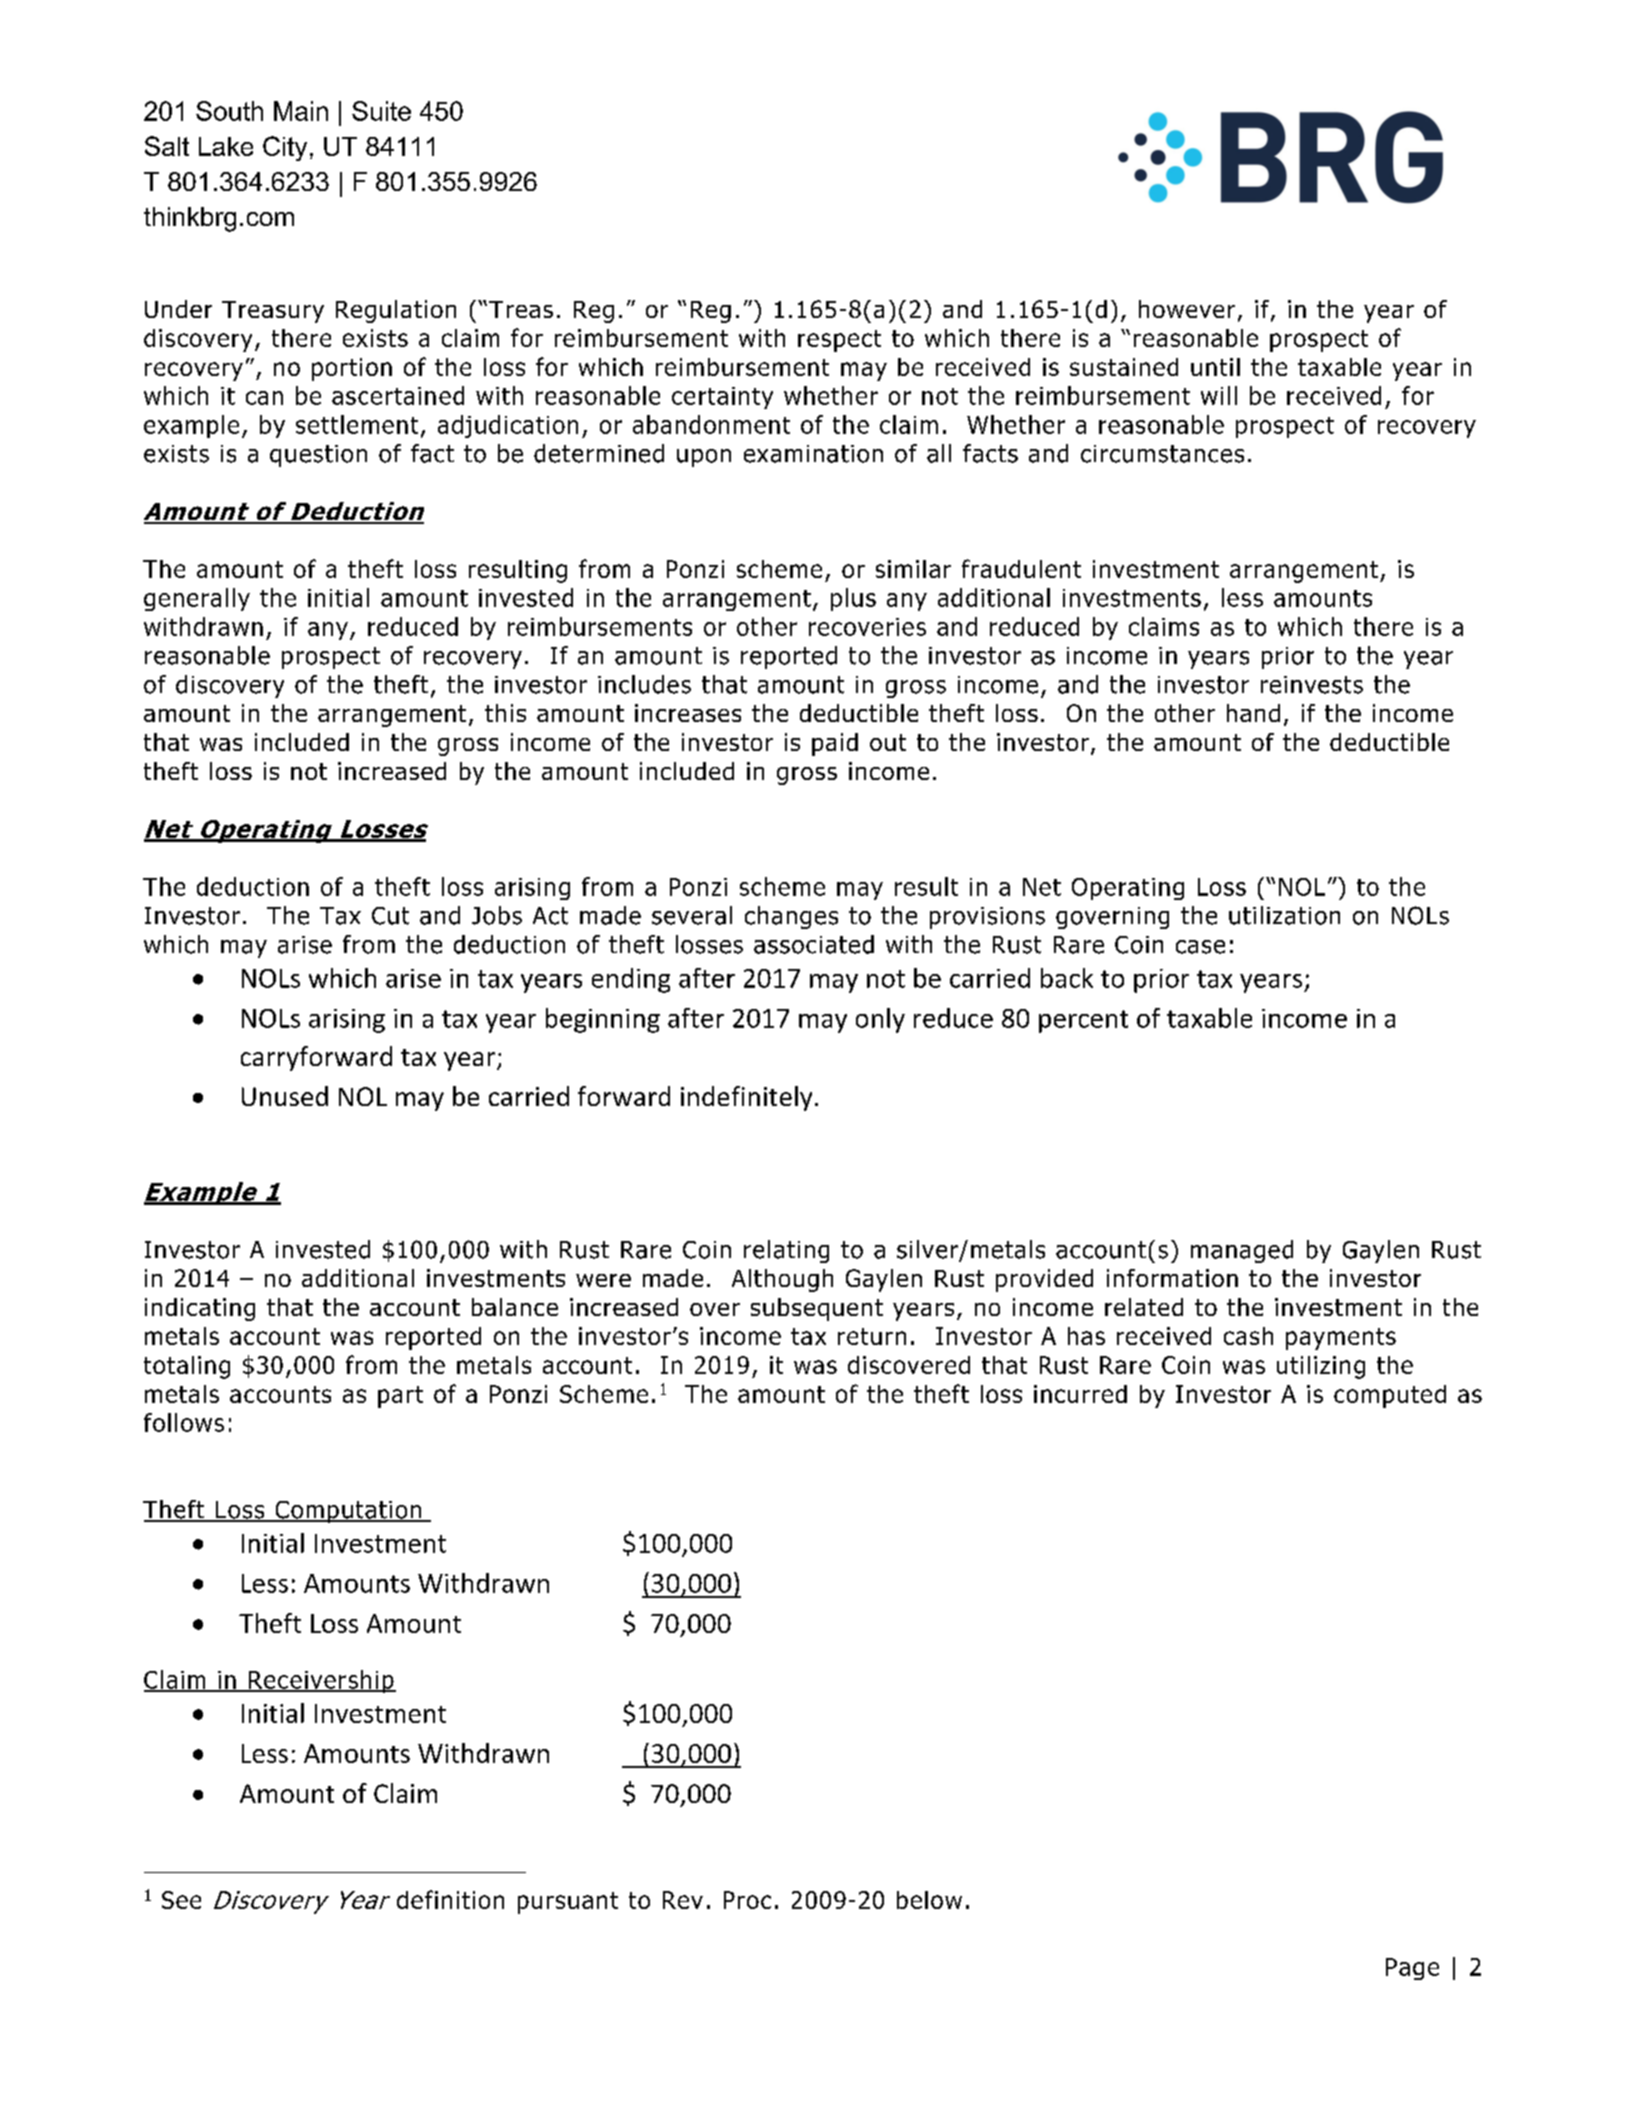  Describe the element at coordinates (747, 1900) in the screenshot. I see `Proc` at that location.
